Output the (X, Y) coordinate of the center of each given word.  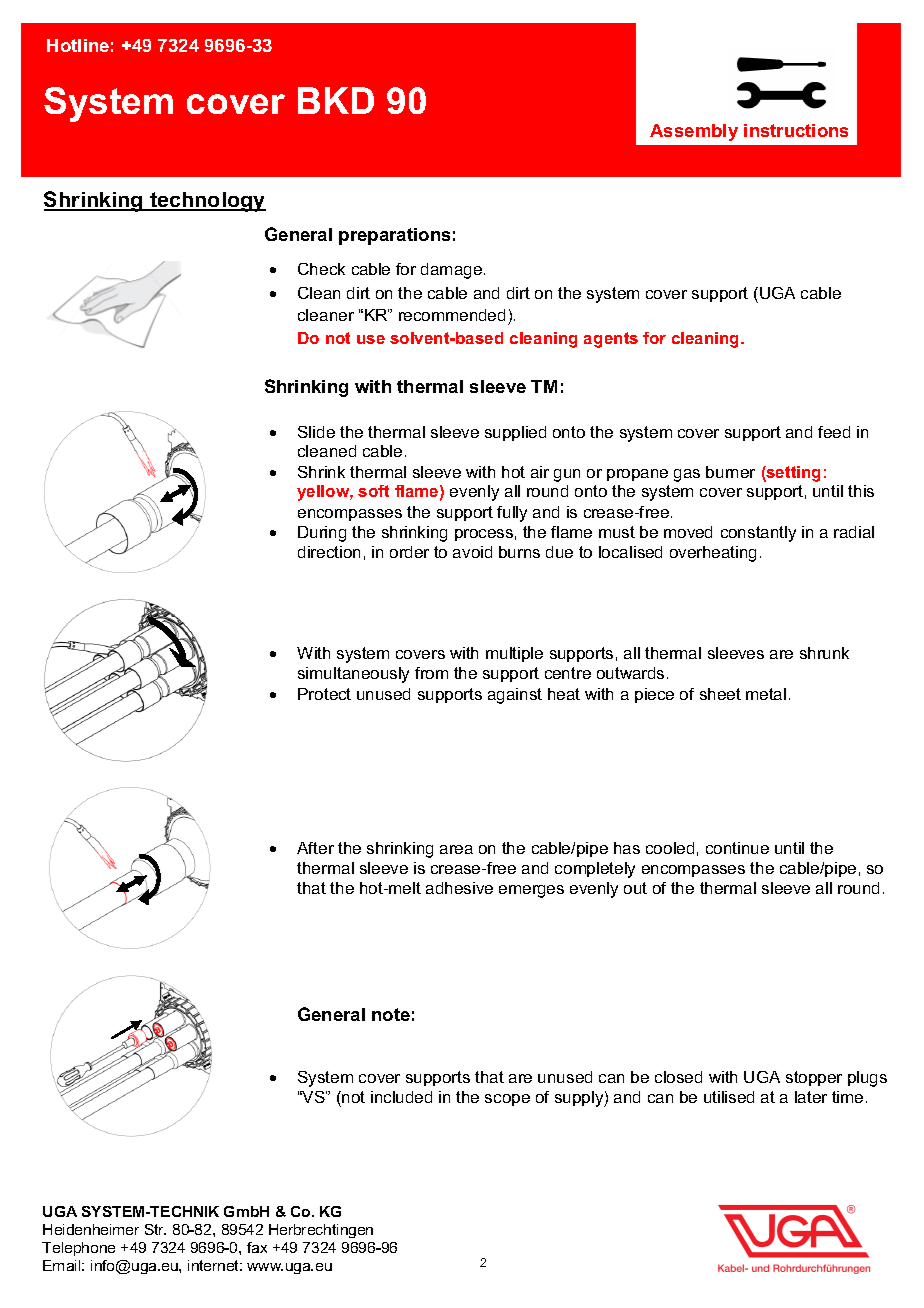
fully (512, 514)
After (315, 848)
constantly (758, 534)
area (456, 849)
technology (207, 202)
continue (737, 848)
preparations (394, 236)
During (322, 534)
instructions (796, 130)
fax (257, 1247)
